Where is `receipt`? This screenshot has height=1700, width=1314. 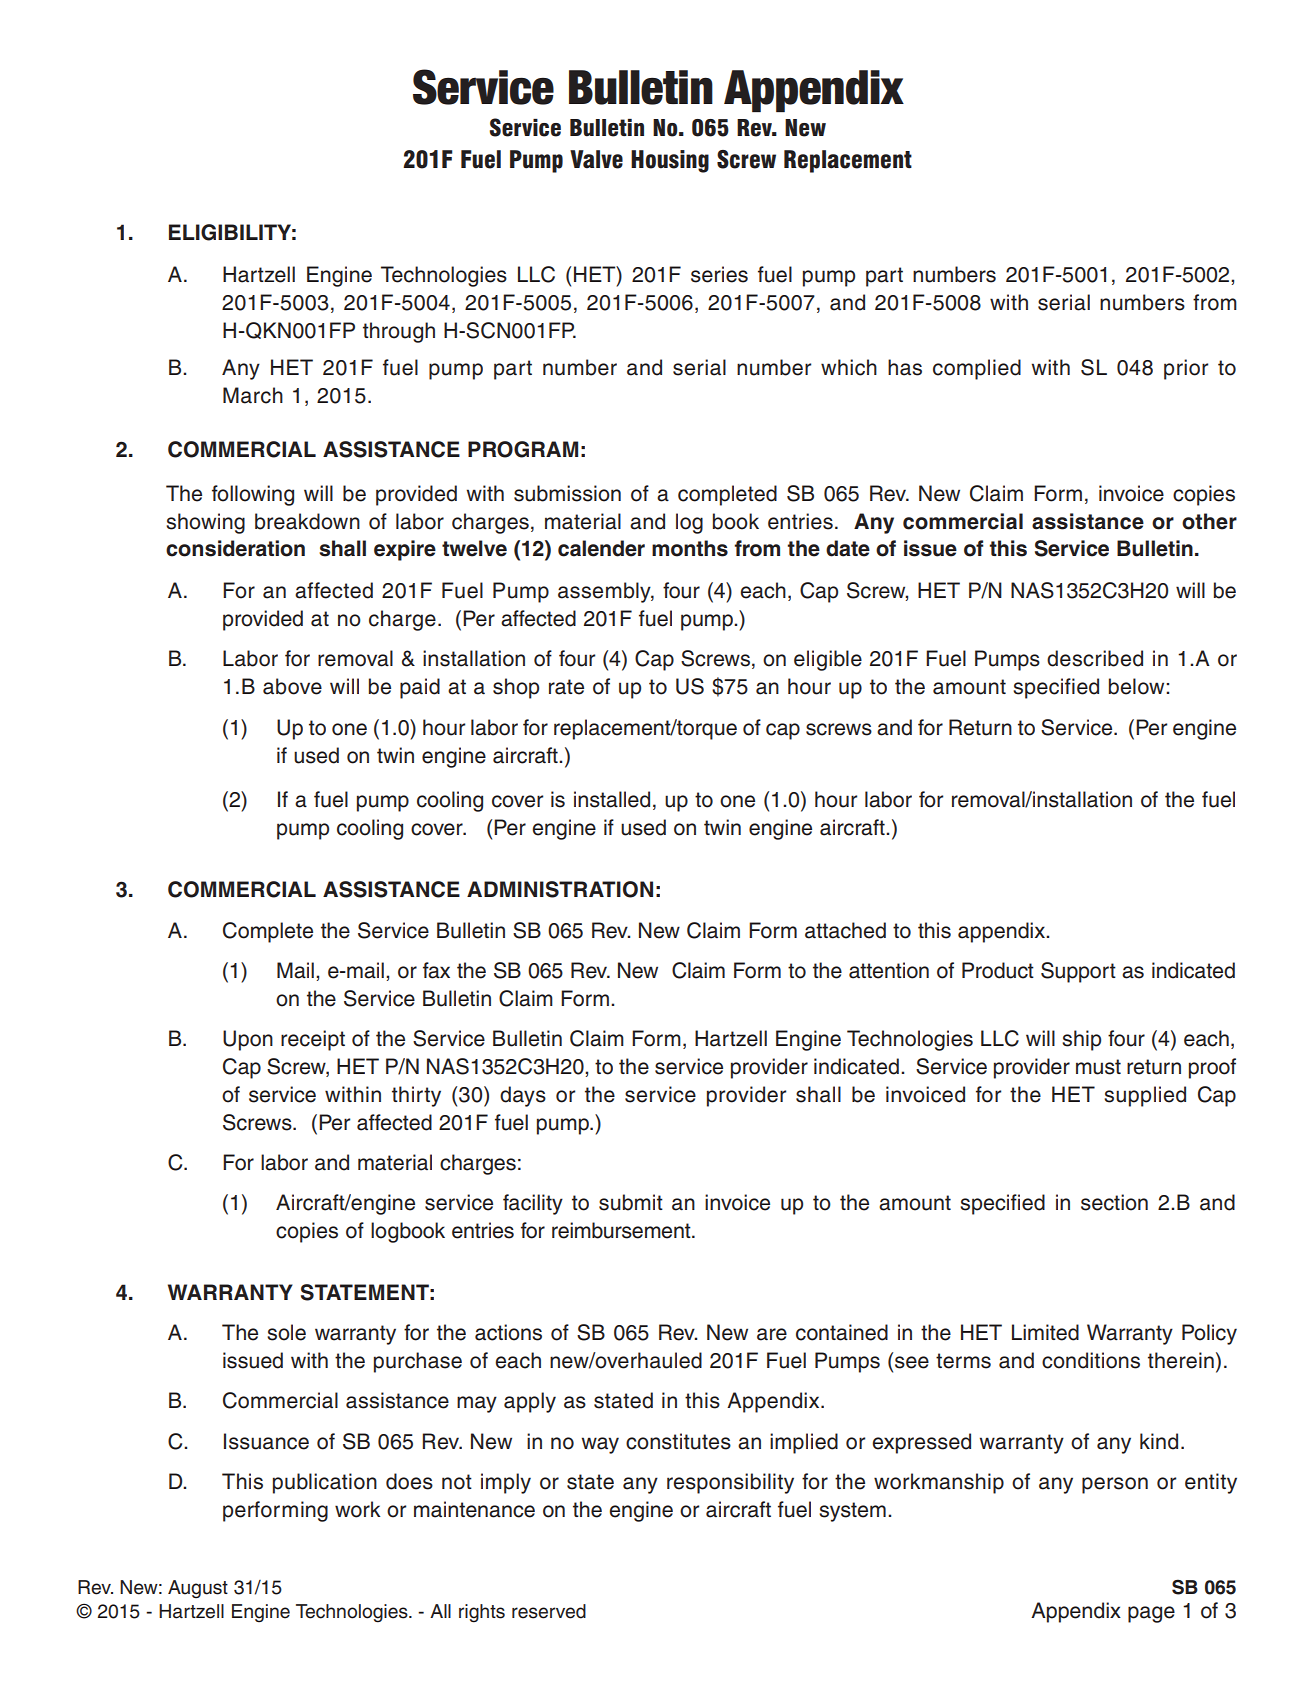
receipt is located at coordinates (313, 1040).
